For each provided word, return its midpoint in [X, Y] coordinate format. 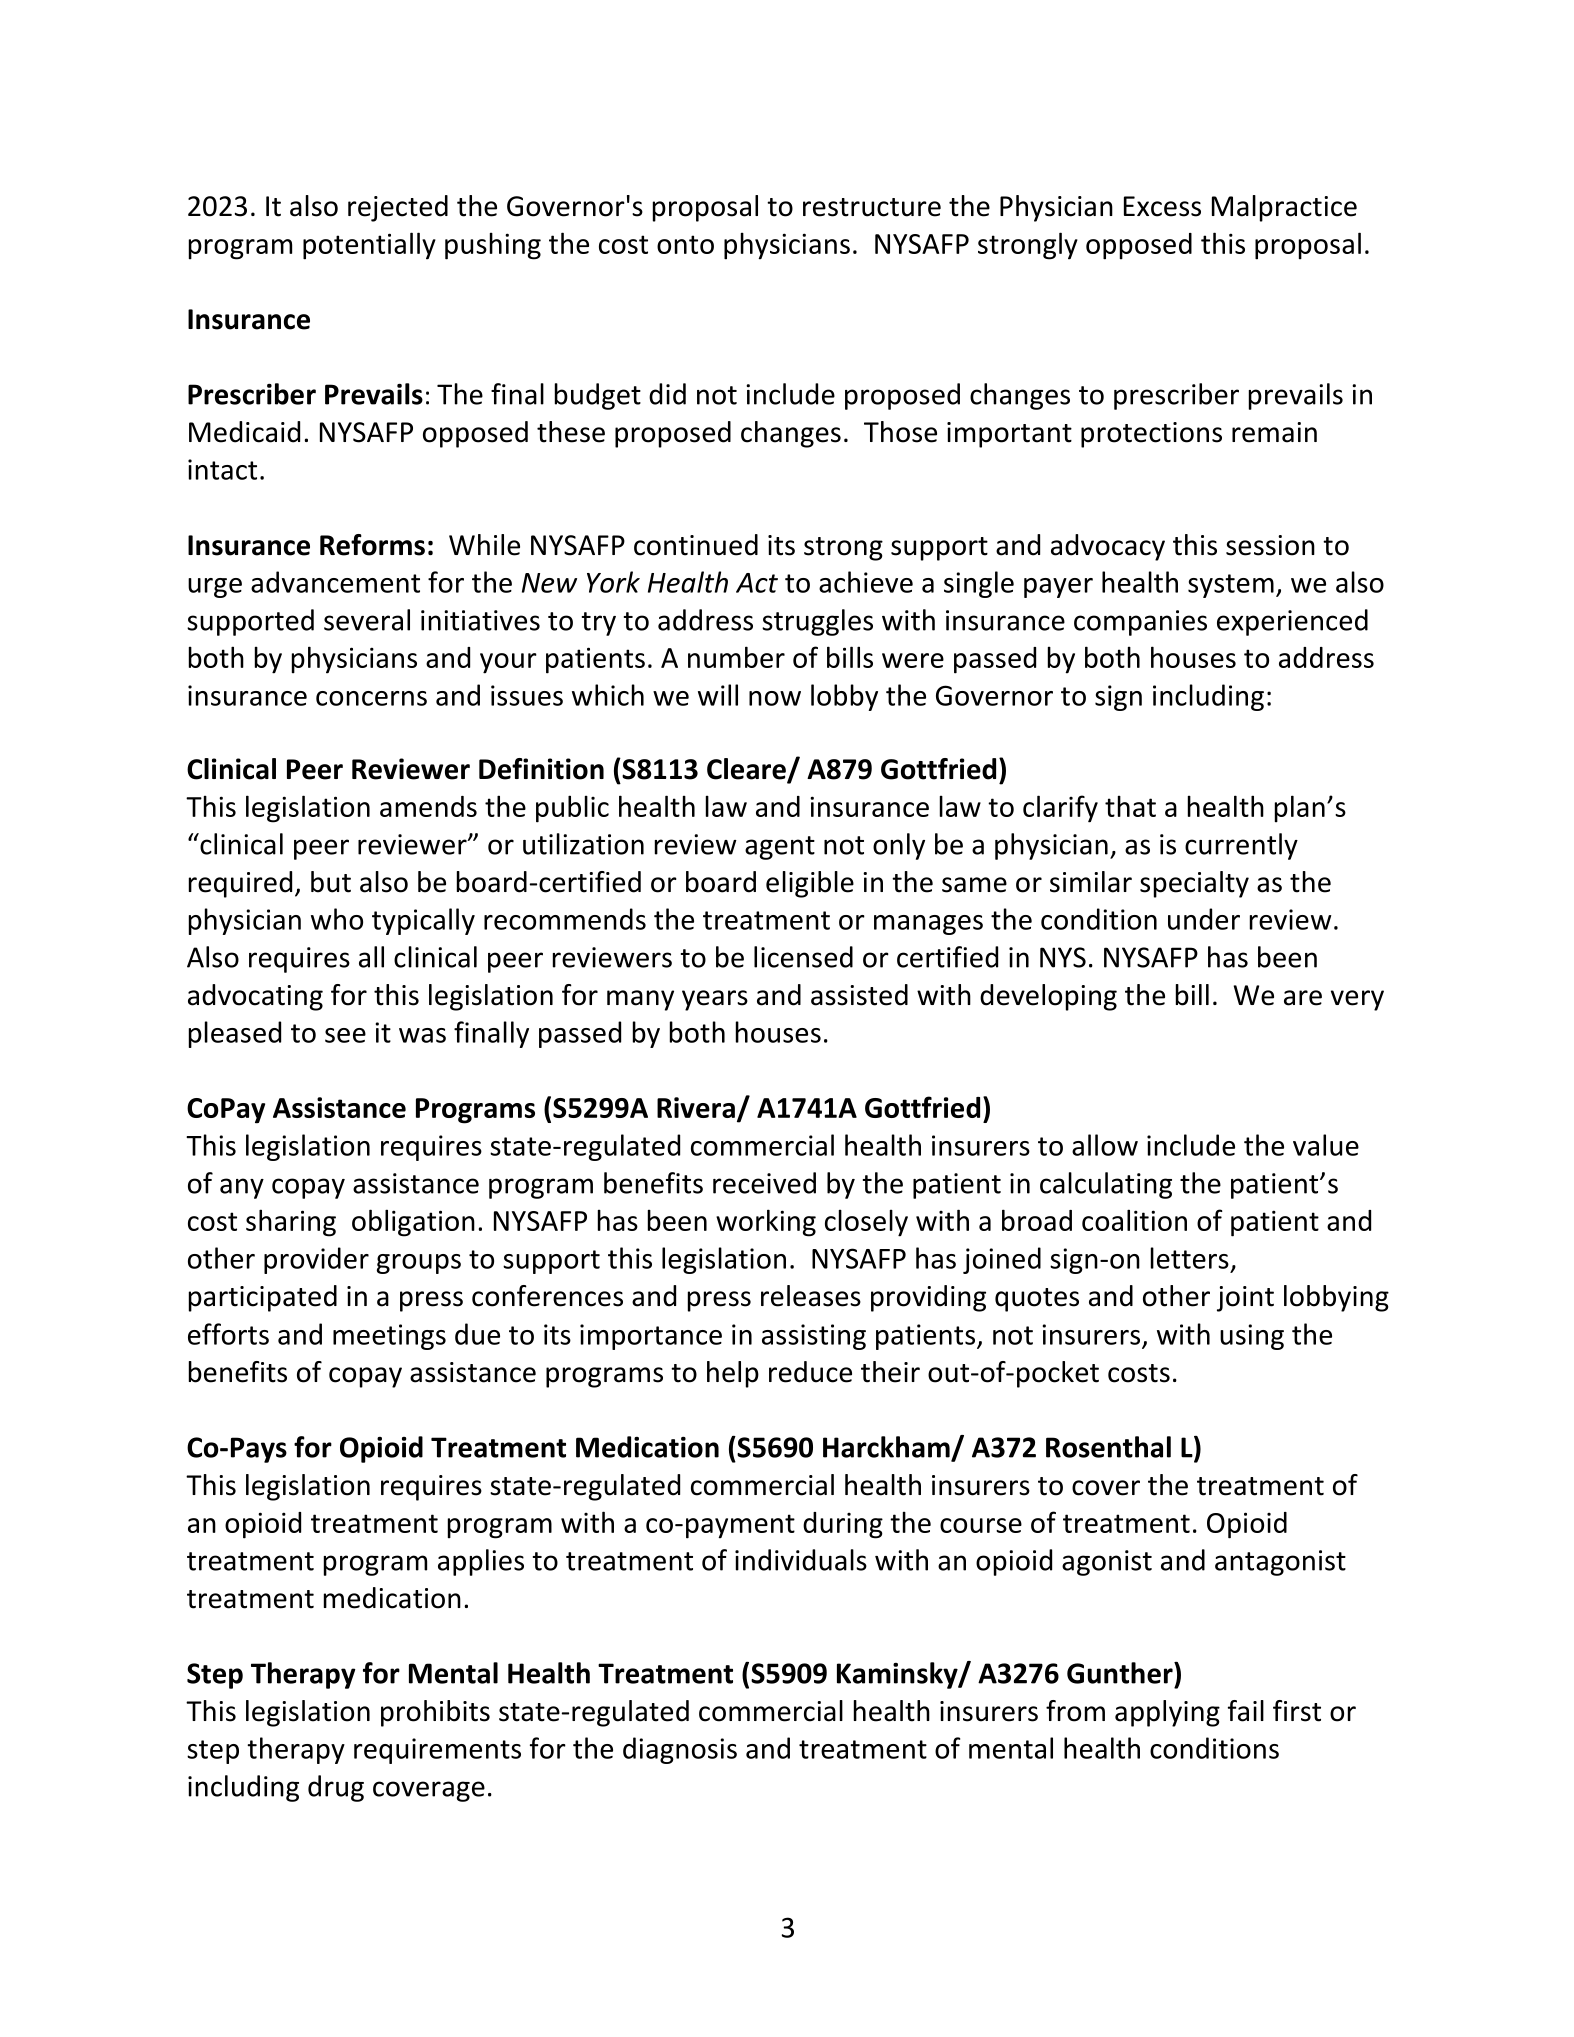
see [345, 1035]
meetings [389, 1337]
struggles [817, 622]
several [367, 620]
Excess [1162, 206]
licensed [803, 957]
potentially [369, 246]
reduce [810, 1372]
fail [1246, 1711]
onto [685, 244]
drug [336, 1788]
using [1252, 1337]
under [1204, 919]
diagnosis [680, 1750]
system [1231, 586]
